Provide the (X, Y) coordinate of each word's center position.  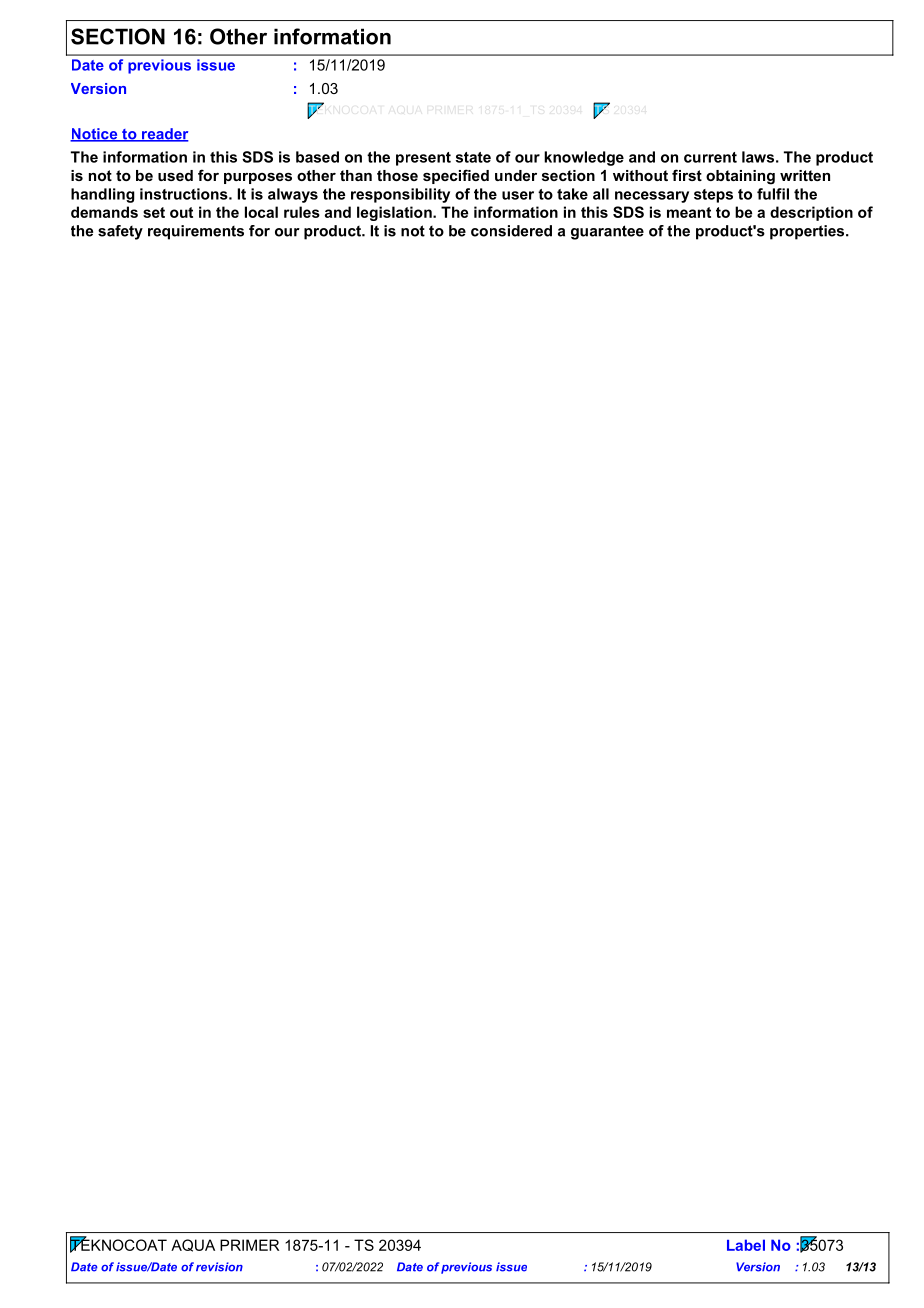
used (175, 175)
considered (511, 231)
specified (456, 176)
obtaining (740, 177)
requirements (196, 232)
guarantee (607, 232)
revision (219, 1267)
